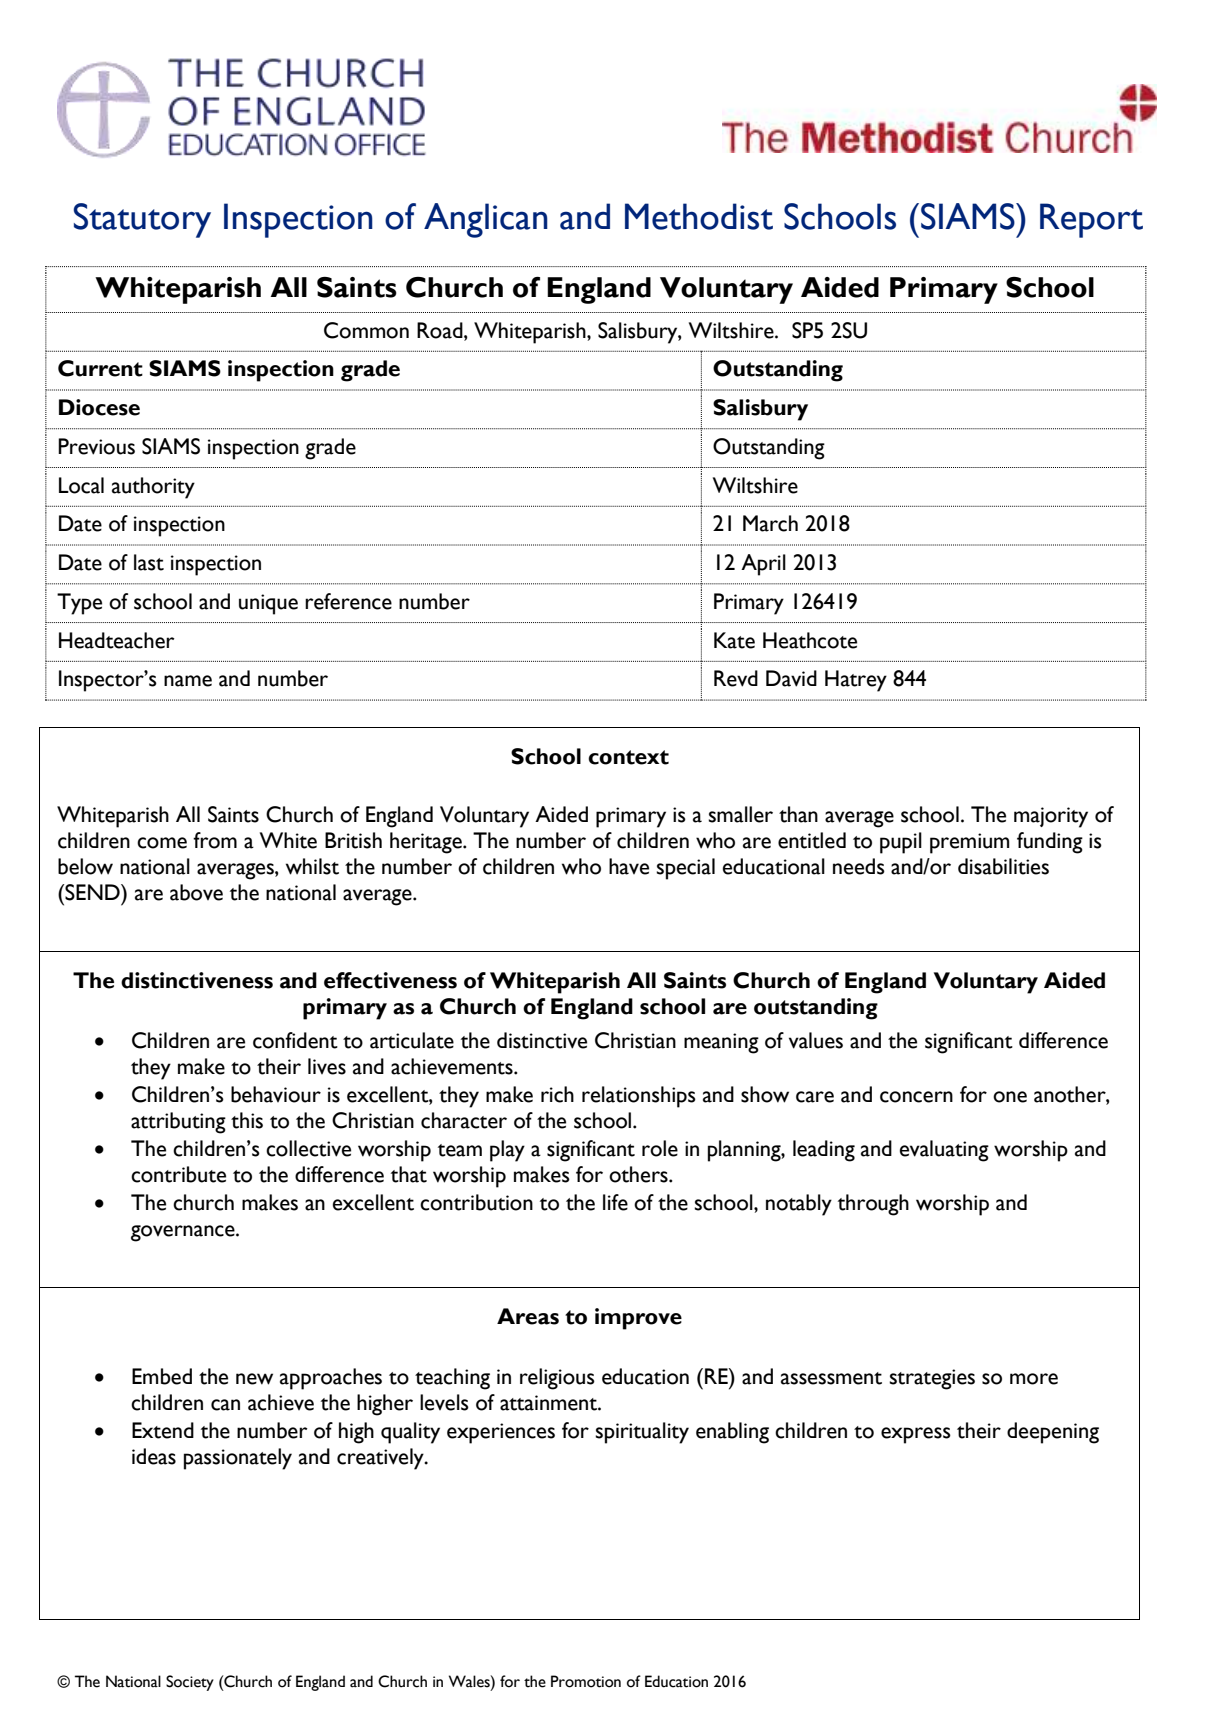 The width and height of the screenshot is (1216, 1721). Describe the element at coordinates (268, 604) in the screenshot. I see `unique` at that location.
